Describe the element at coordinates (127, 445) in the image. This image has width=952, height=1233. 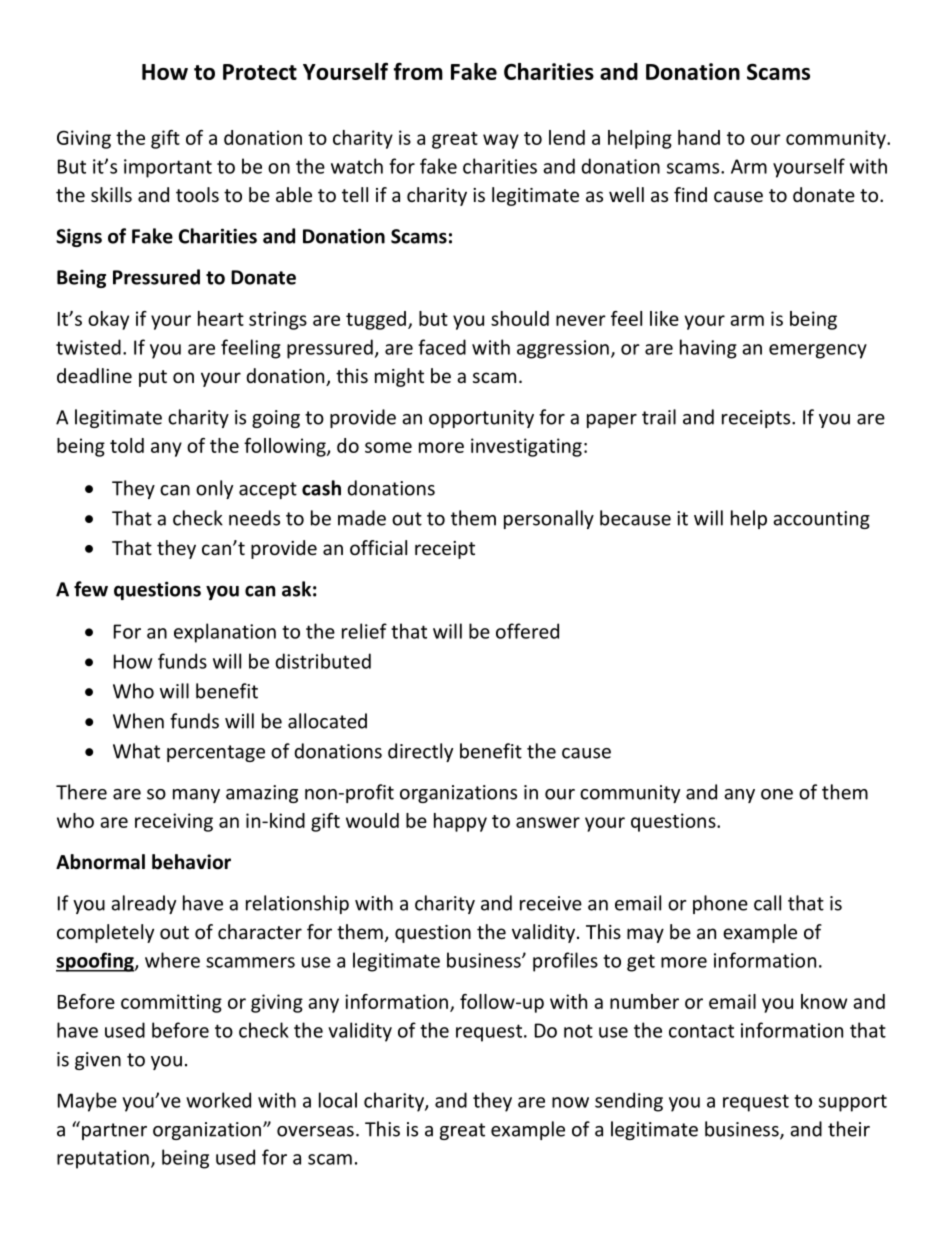
I see `told` at that location.
